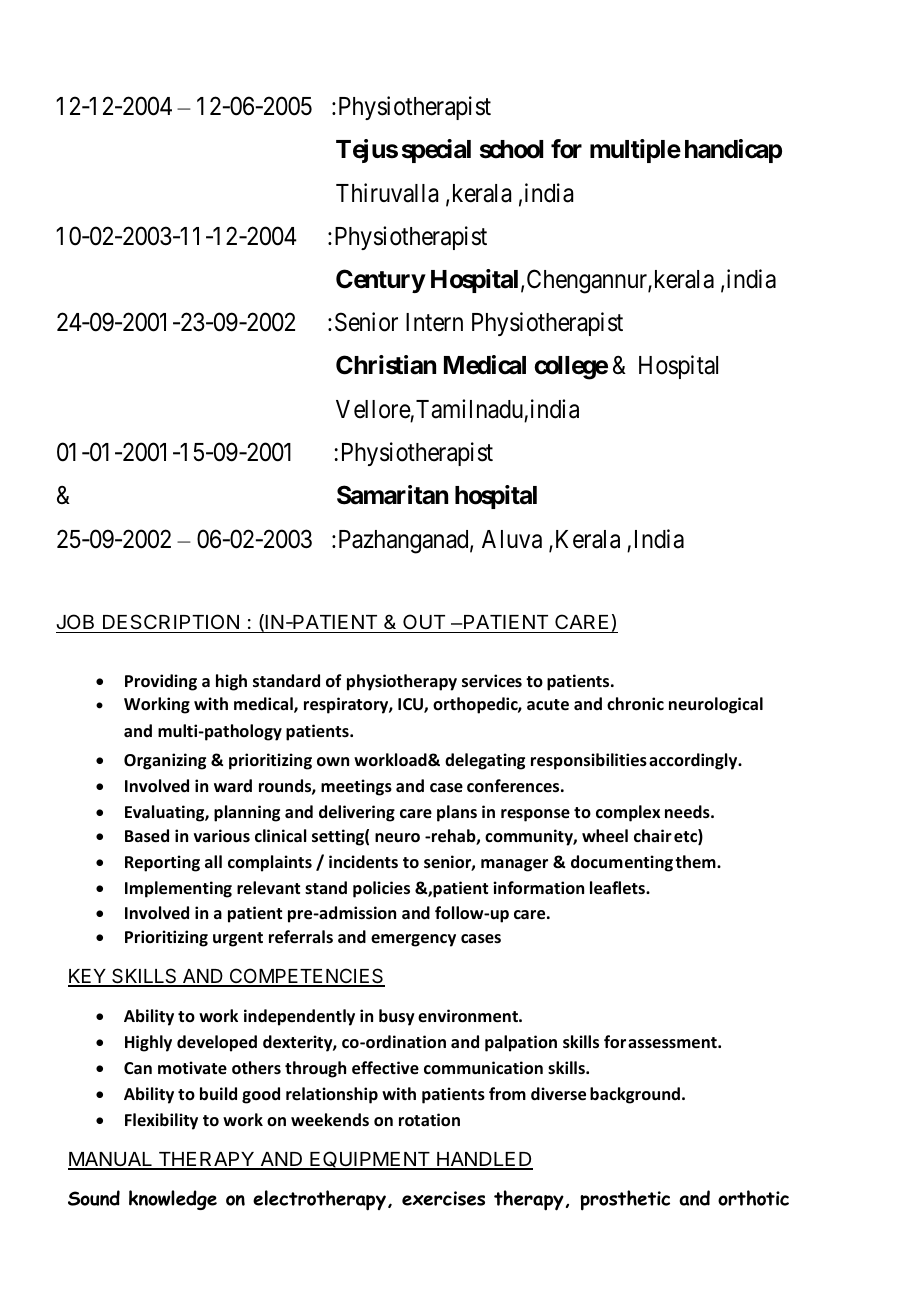 This page has width=924, height=1308. I want to click on special, so click(436, 151).
